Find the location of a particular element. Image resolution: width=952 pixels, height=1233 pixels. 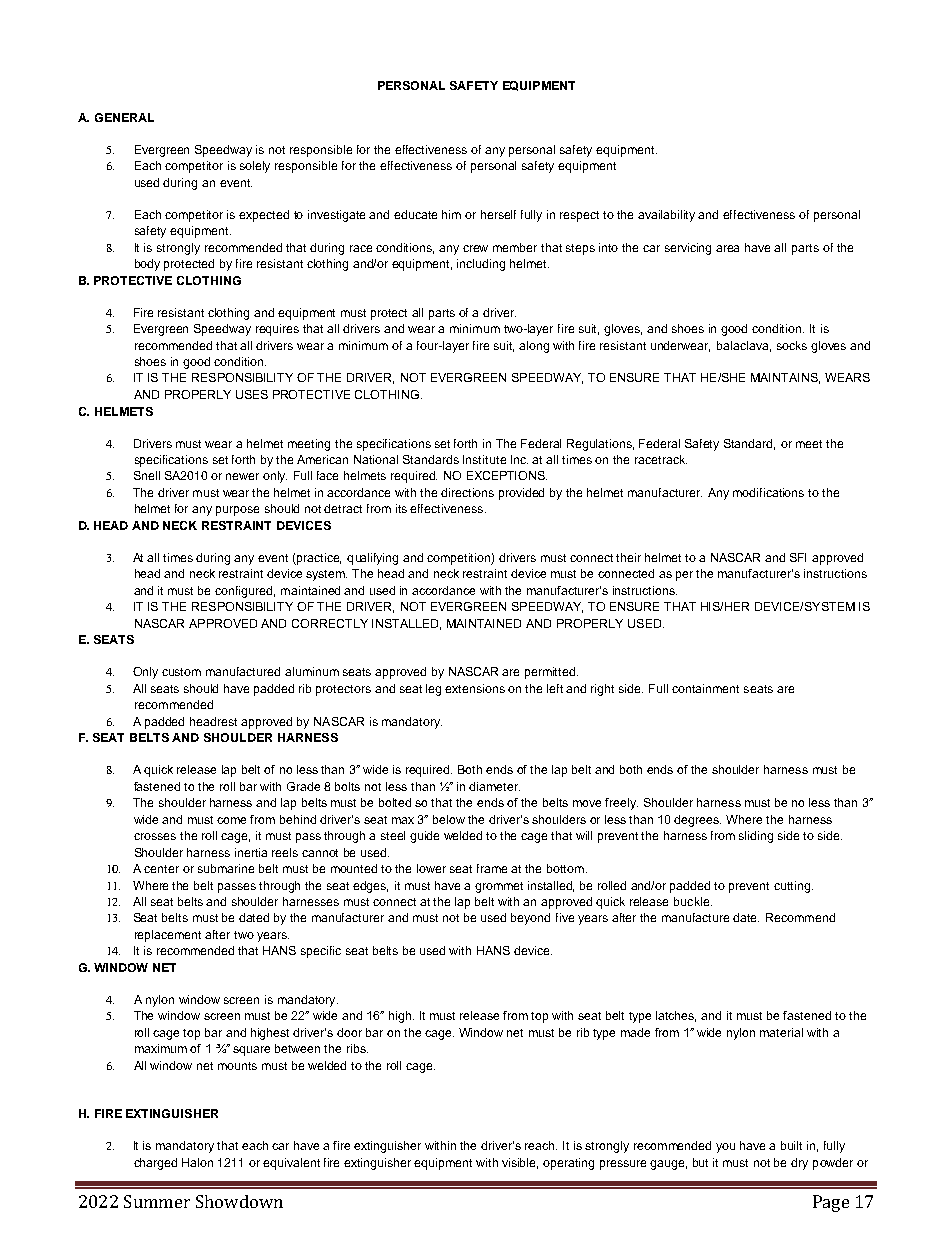

come is located at coordinates (231, 820).
